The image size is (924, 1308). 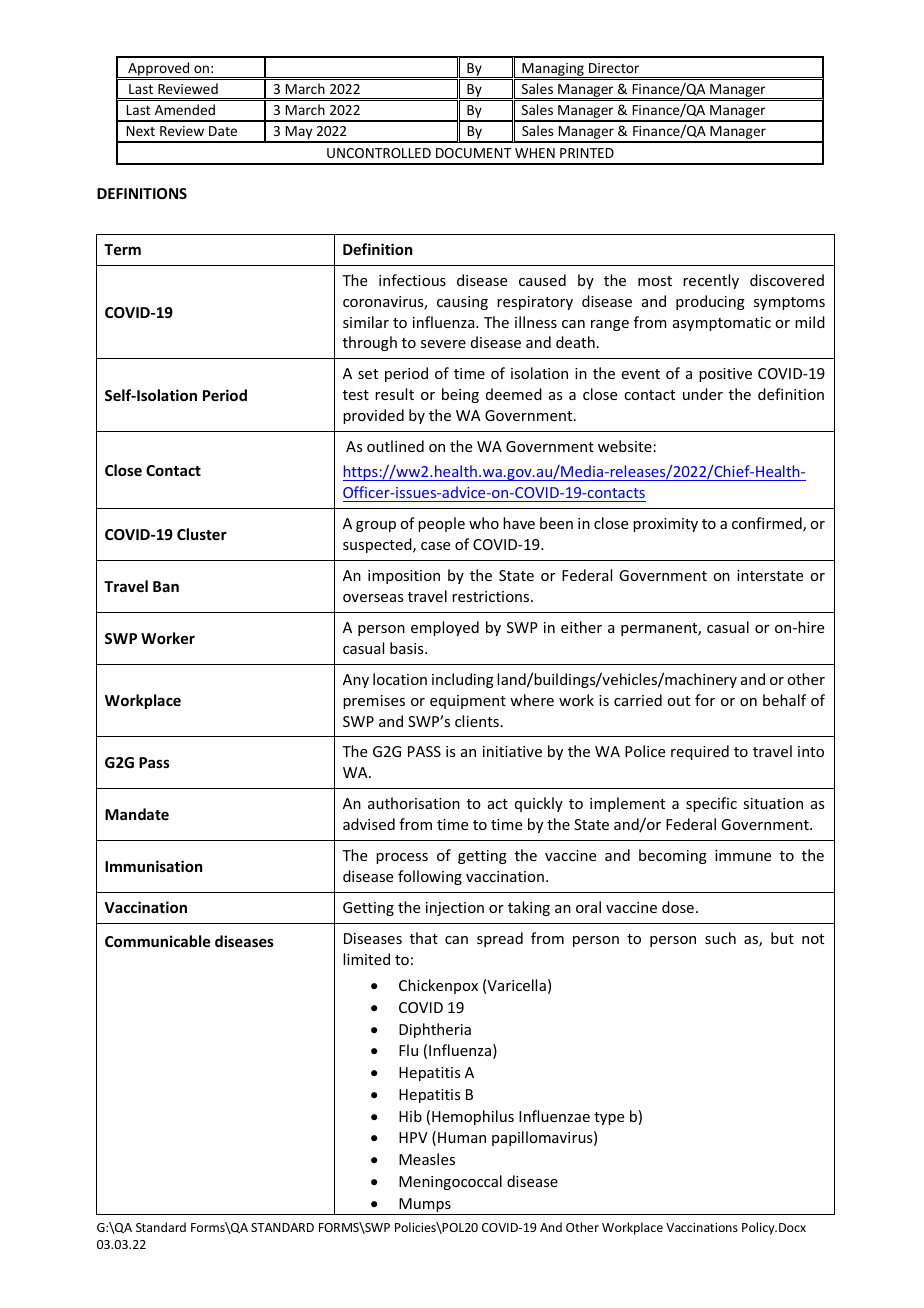 I want to click on DOCUMENT, so click(x=474, y=153).
